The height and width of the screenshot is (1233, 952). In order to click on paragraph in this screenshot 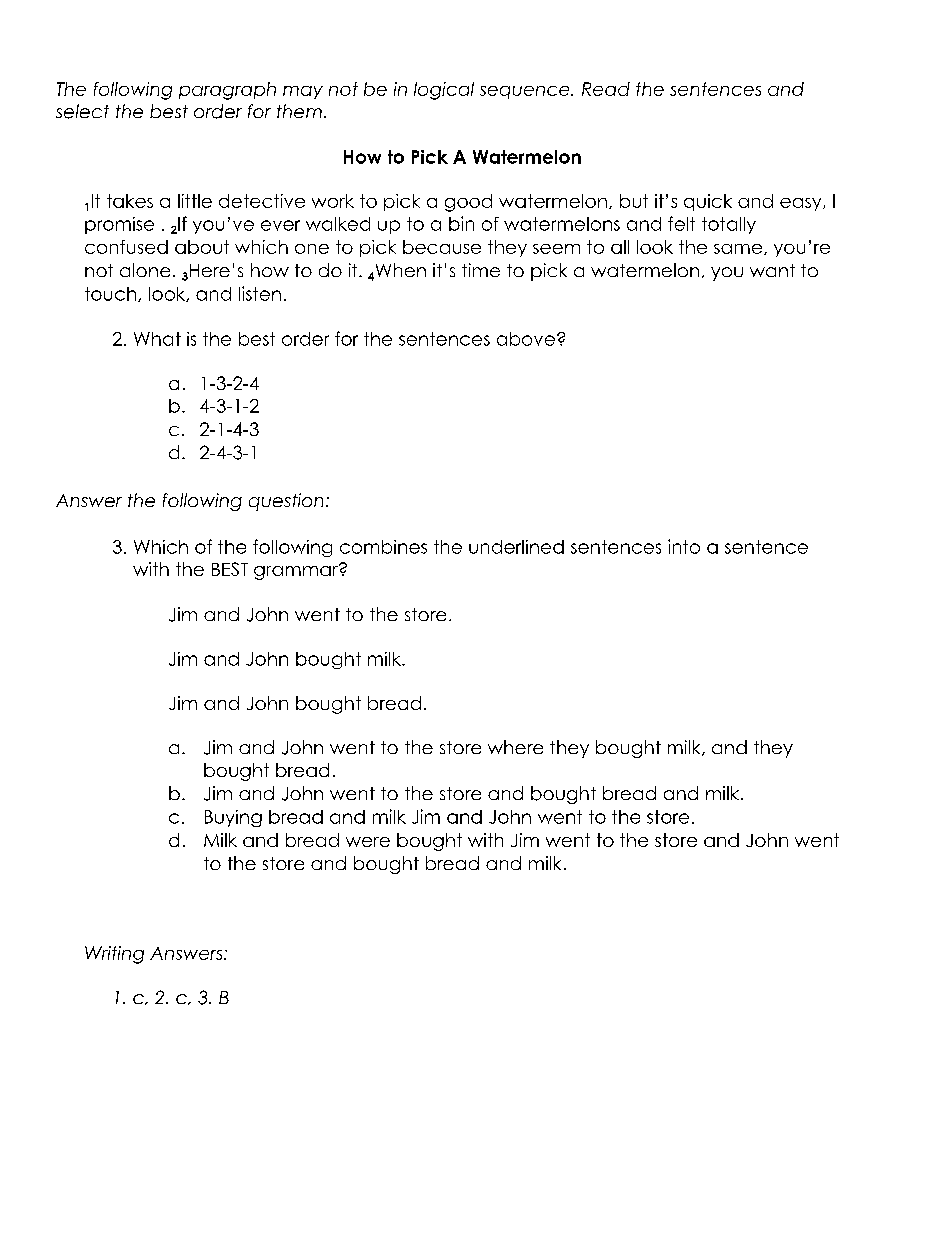, I will do `click(227, 91)`.
